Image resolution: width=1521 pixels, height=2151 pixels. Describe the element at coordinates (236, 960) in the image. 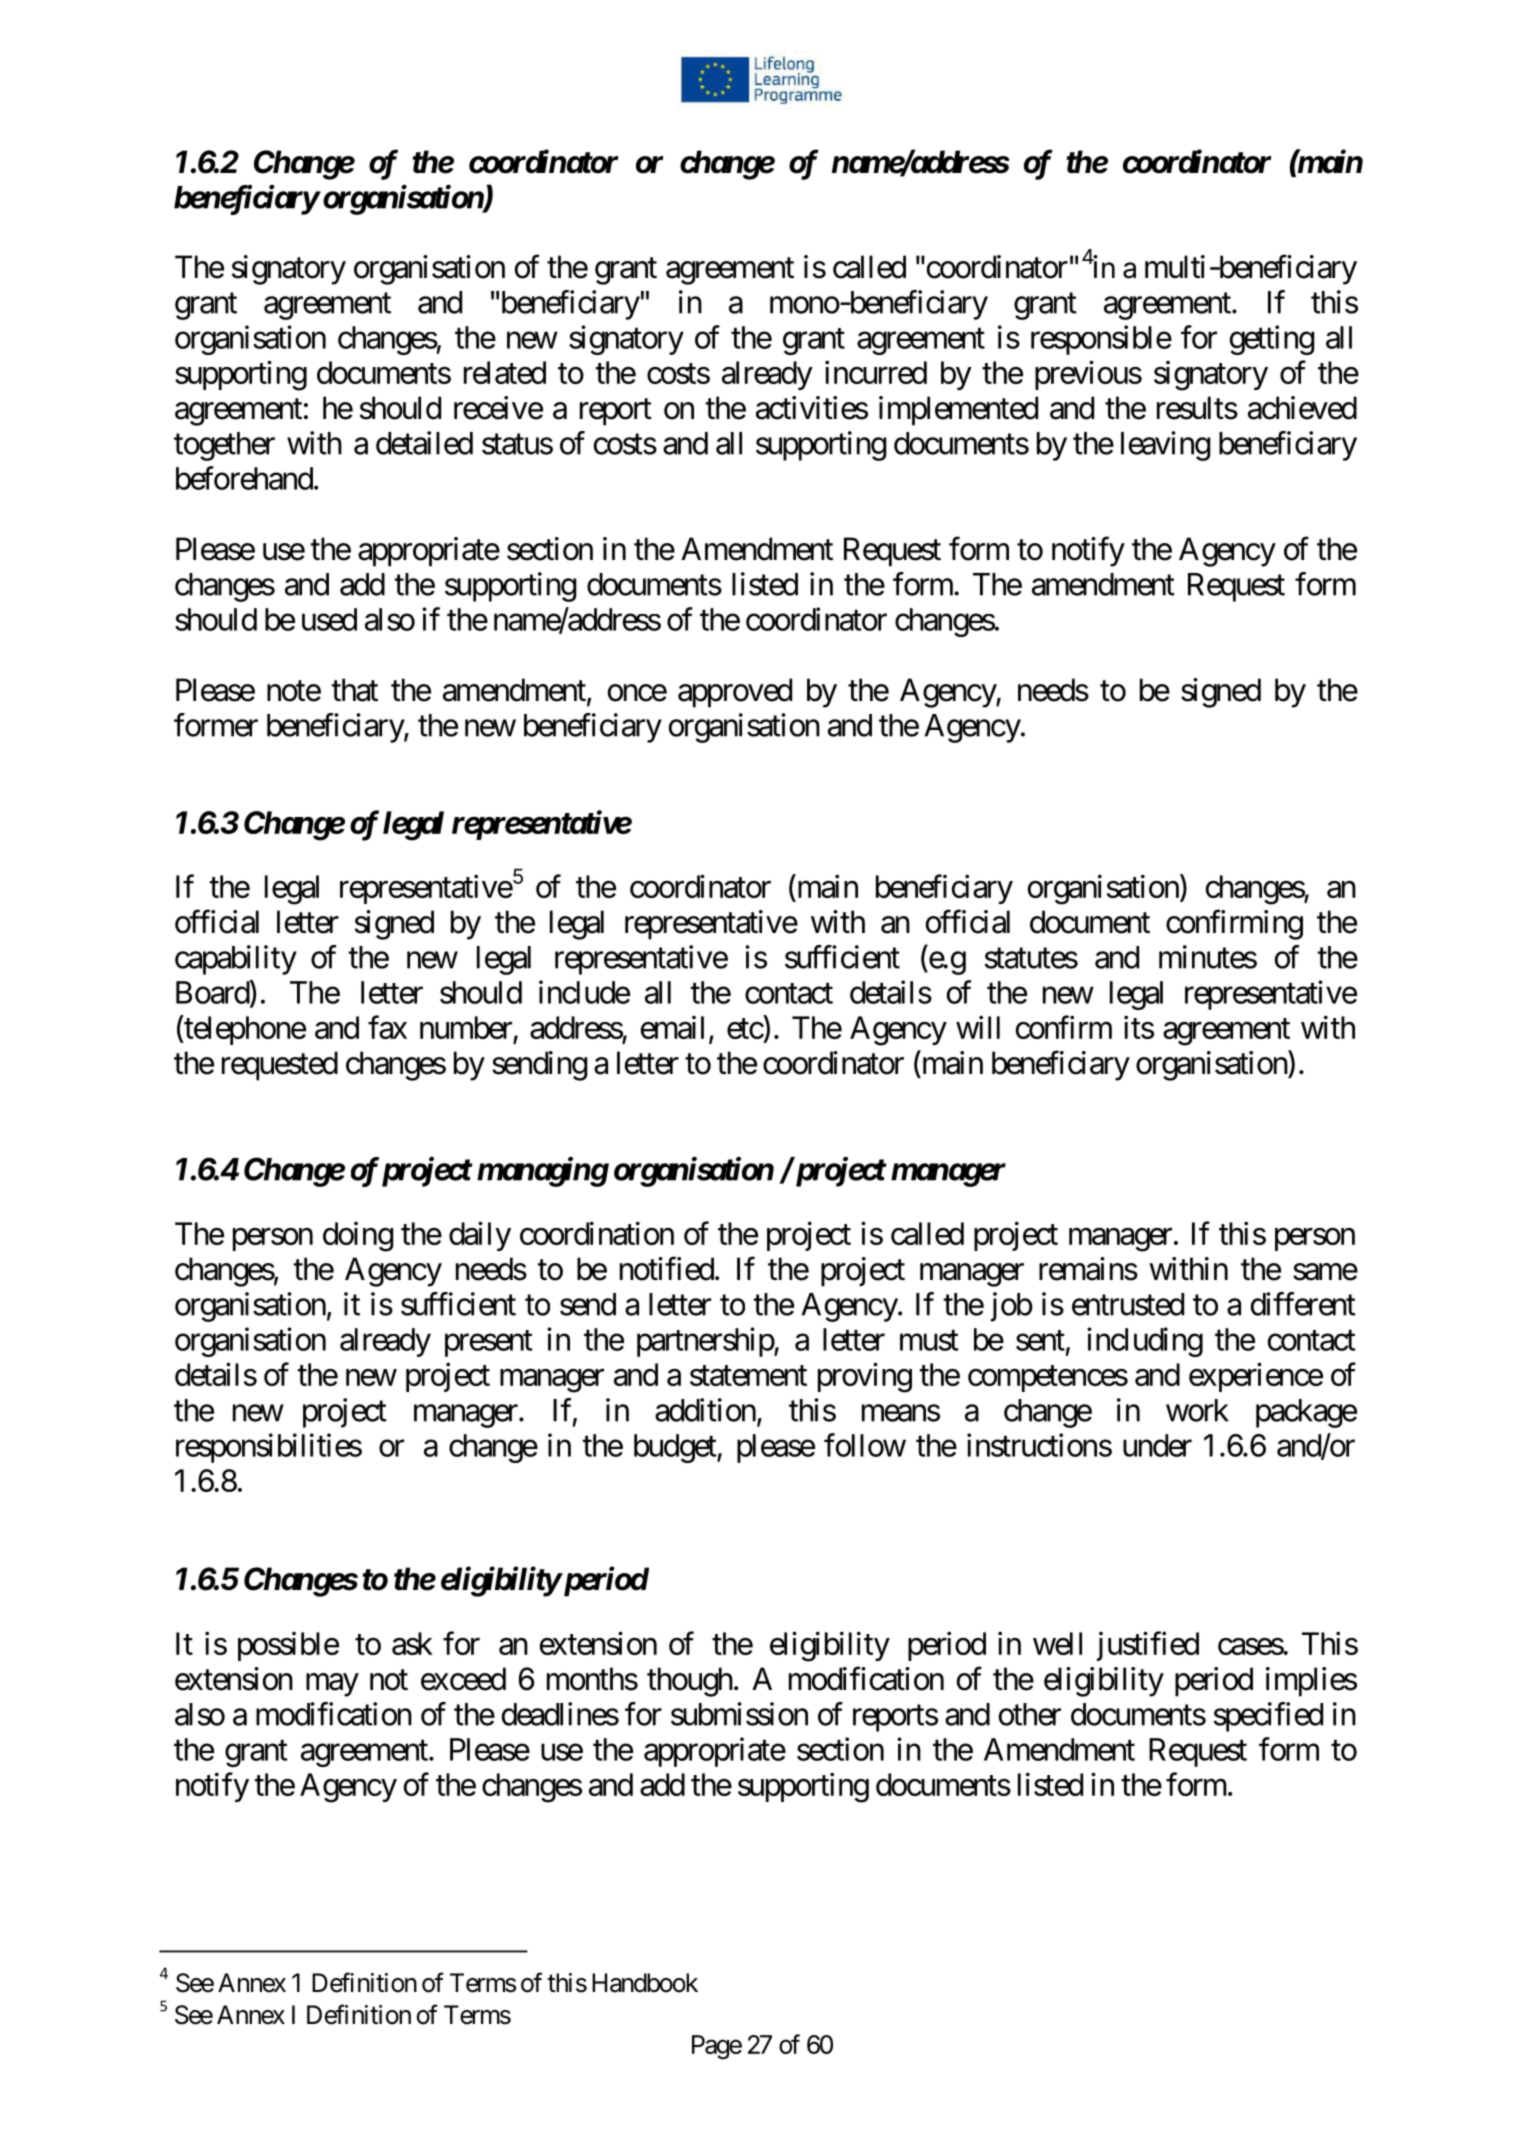

I see `capability` at that location.
